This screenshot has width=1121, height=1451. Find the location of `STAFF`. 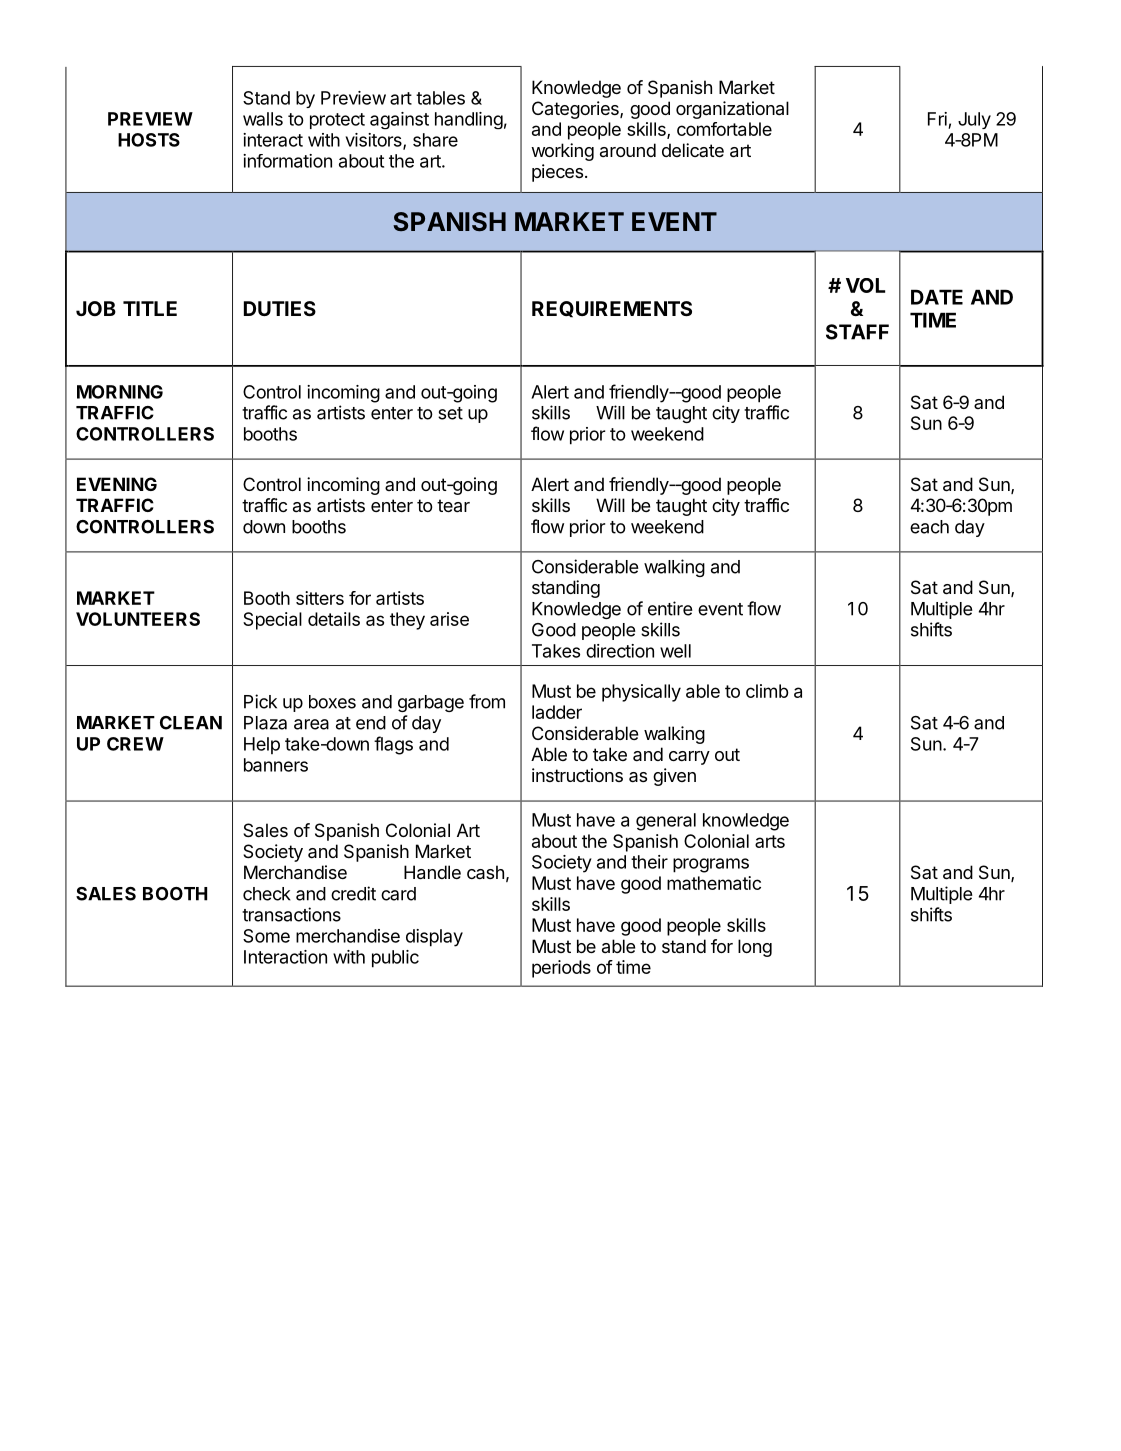

STAFF is located at coordinates (857, 332).
